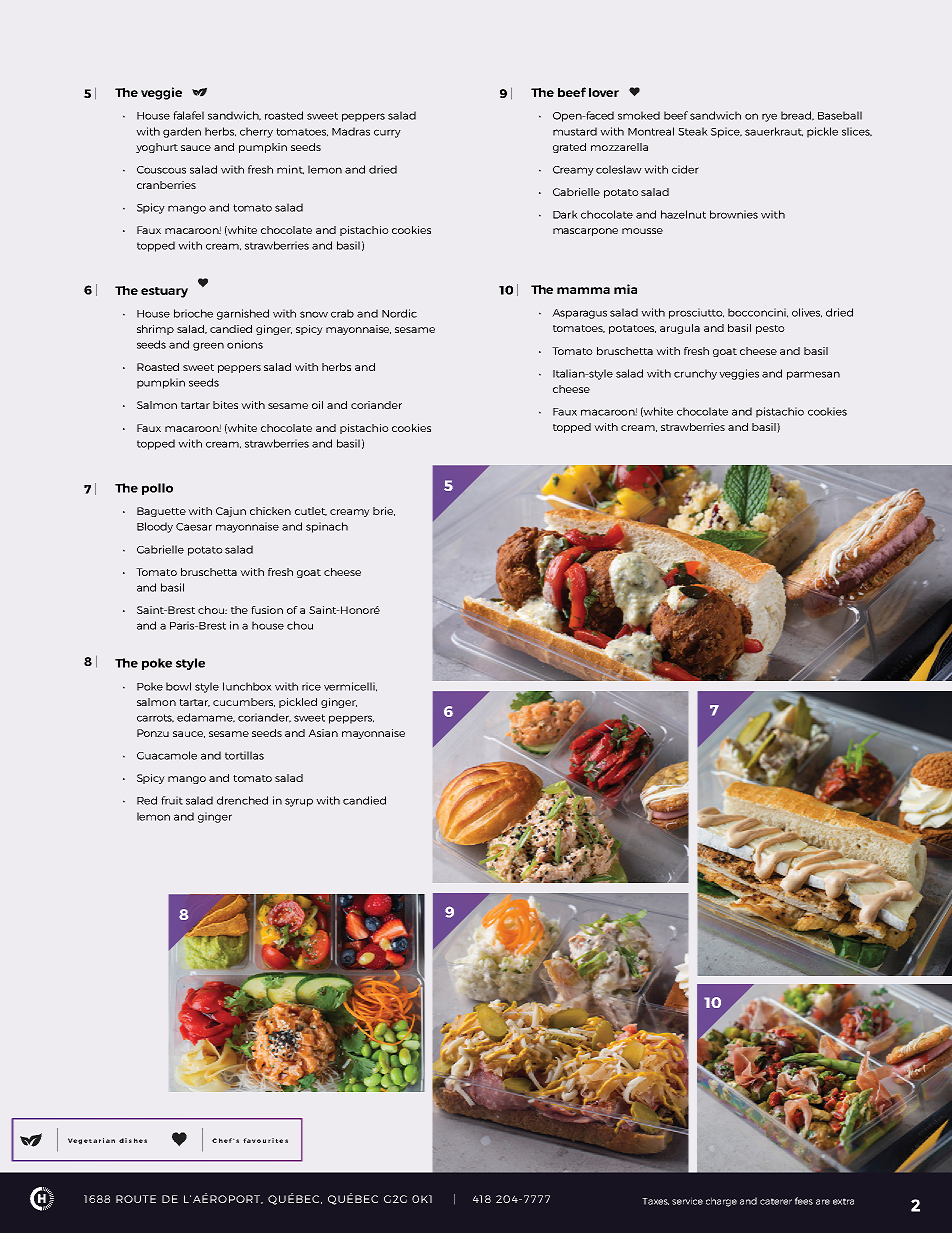 The height and width of the image is (1233, 952). What do you see at coordinates (311, 686) in the image?
I see `rice` at bounding box center [311, 686].
